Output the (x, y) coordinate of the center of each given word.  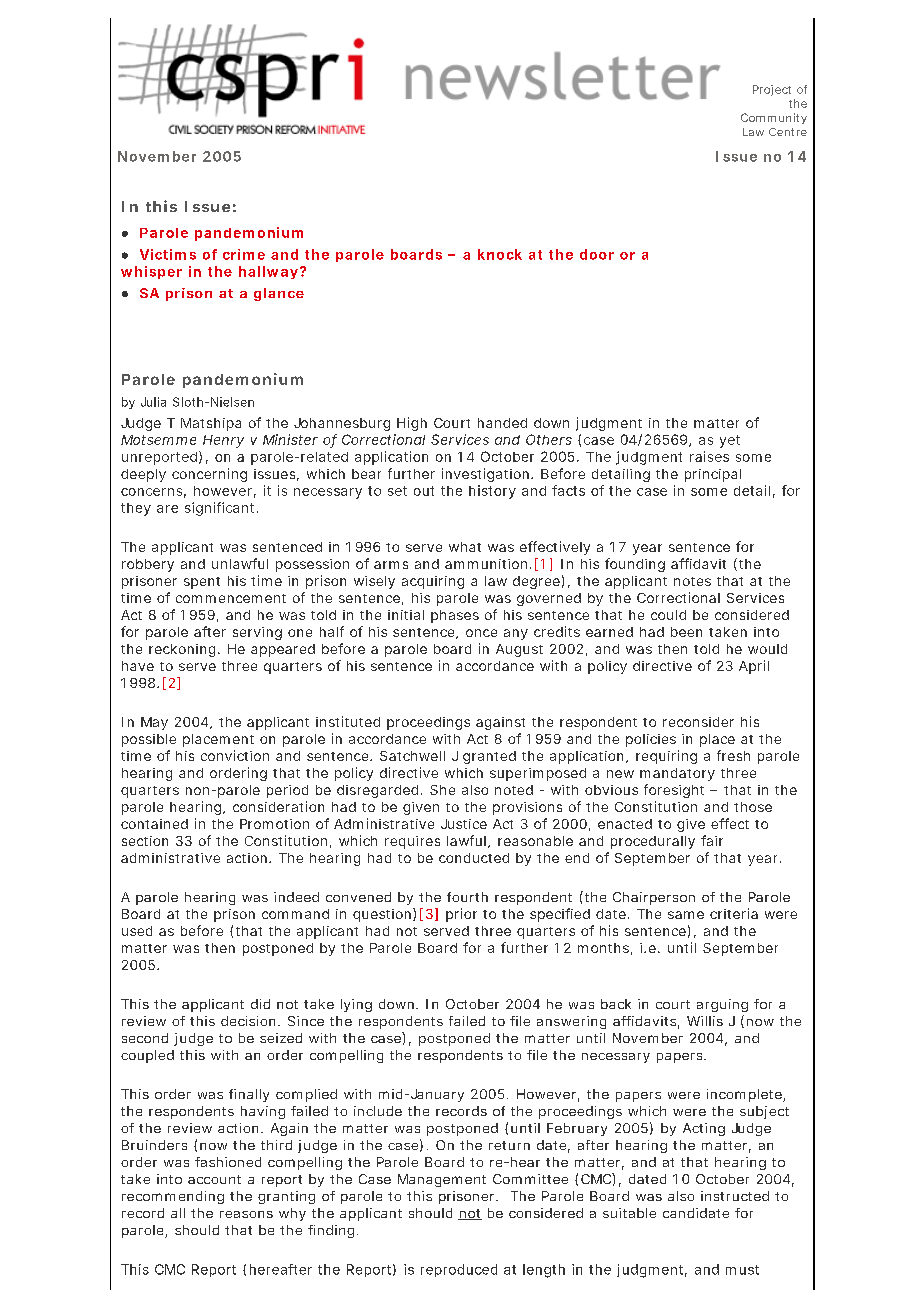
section (145, 841)
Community (774, 118)
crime (244, 254)
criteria (734, 913)
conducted (474, 858)
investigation (487, 475)
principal (713, 475)
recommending (173, 1197)
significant (221, 509)
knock (500, 254)
